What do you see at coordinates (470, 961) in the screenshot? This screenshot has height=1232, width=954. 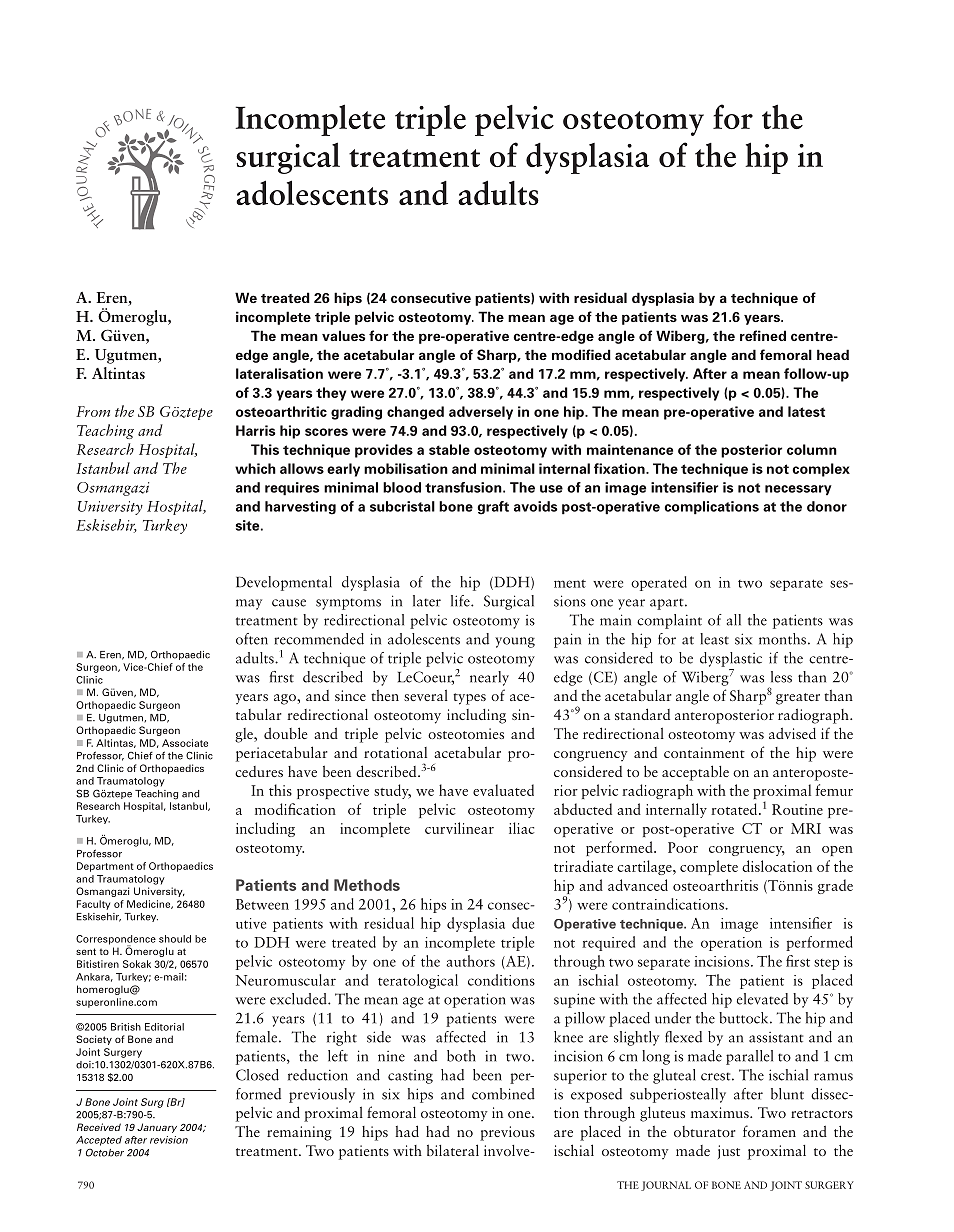 I see `authors` at bounding box center [470, 961].
